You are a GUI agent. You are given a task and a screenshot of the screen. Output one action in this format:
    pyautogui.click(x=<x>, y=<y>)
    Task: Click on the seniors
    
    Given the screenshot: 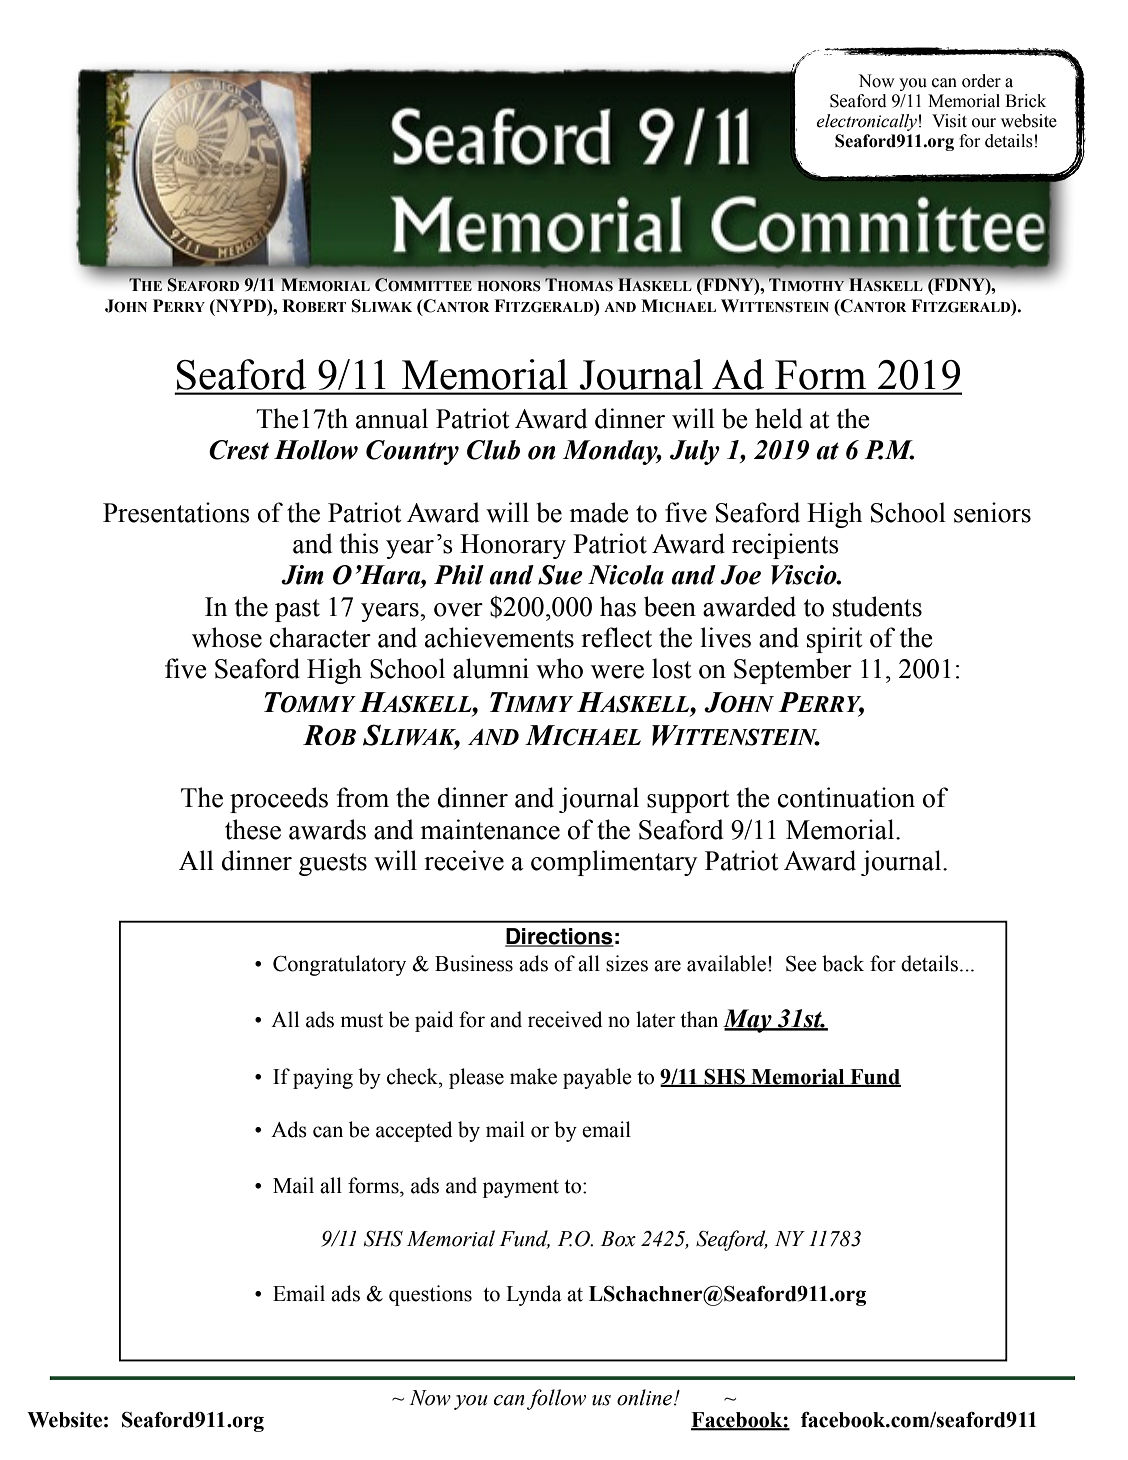 What is the action you would take?
    pyautogui.click(x=992, y=512)
